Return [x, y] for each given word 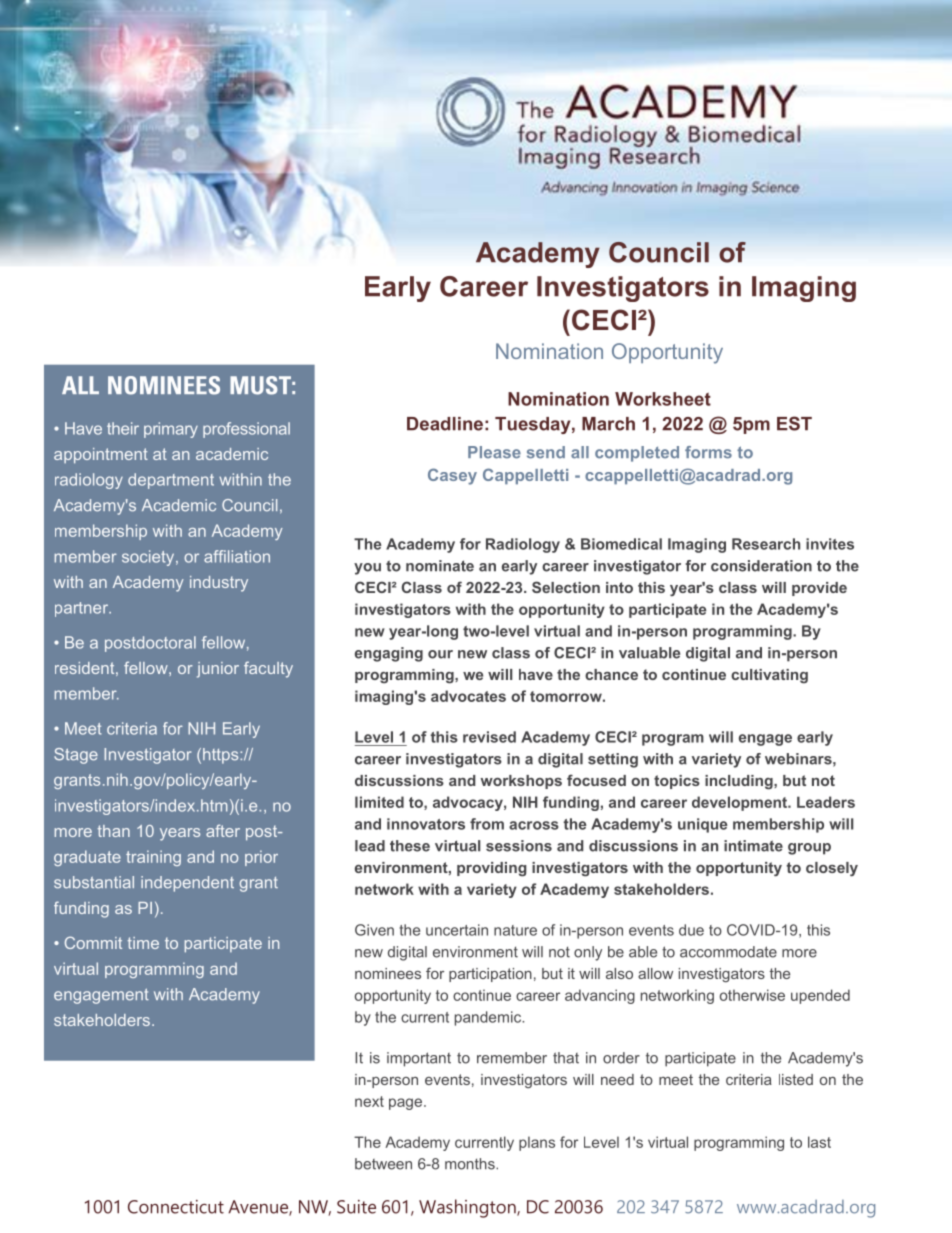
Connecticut [176, 1207]
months [471, 1164]
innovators [426, 824]
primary [171, 430]
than [114, 831]
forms [708, 452]
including [740, 782]
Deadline [445, 424]
